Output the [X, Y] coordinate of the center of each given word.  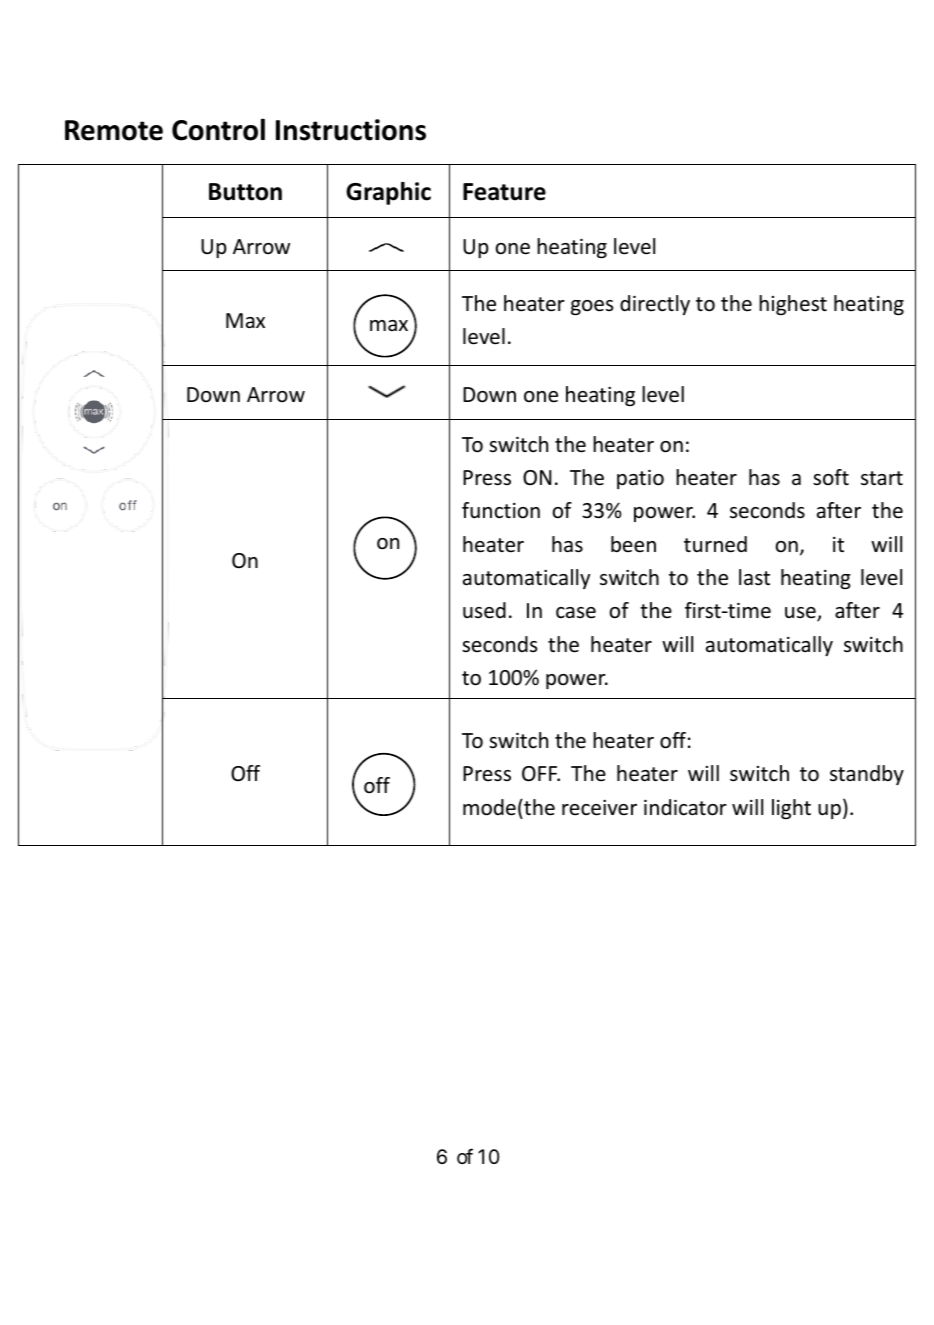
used [484, 610]
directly [655, 305]
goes [592, 307]
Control [218, 129]
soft [831, 477]
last [754, 577]
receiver [599, 808]
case [576, 613]
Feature [504, 192]
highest [793, 305]
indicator [685, 807]
